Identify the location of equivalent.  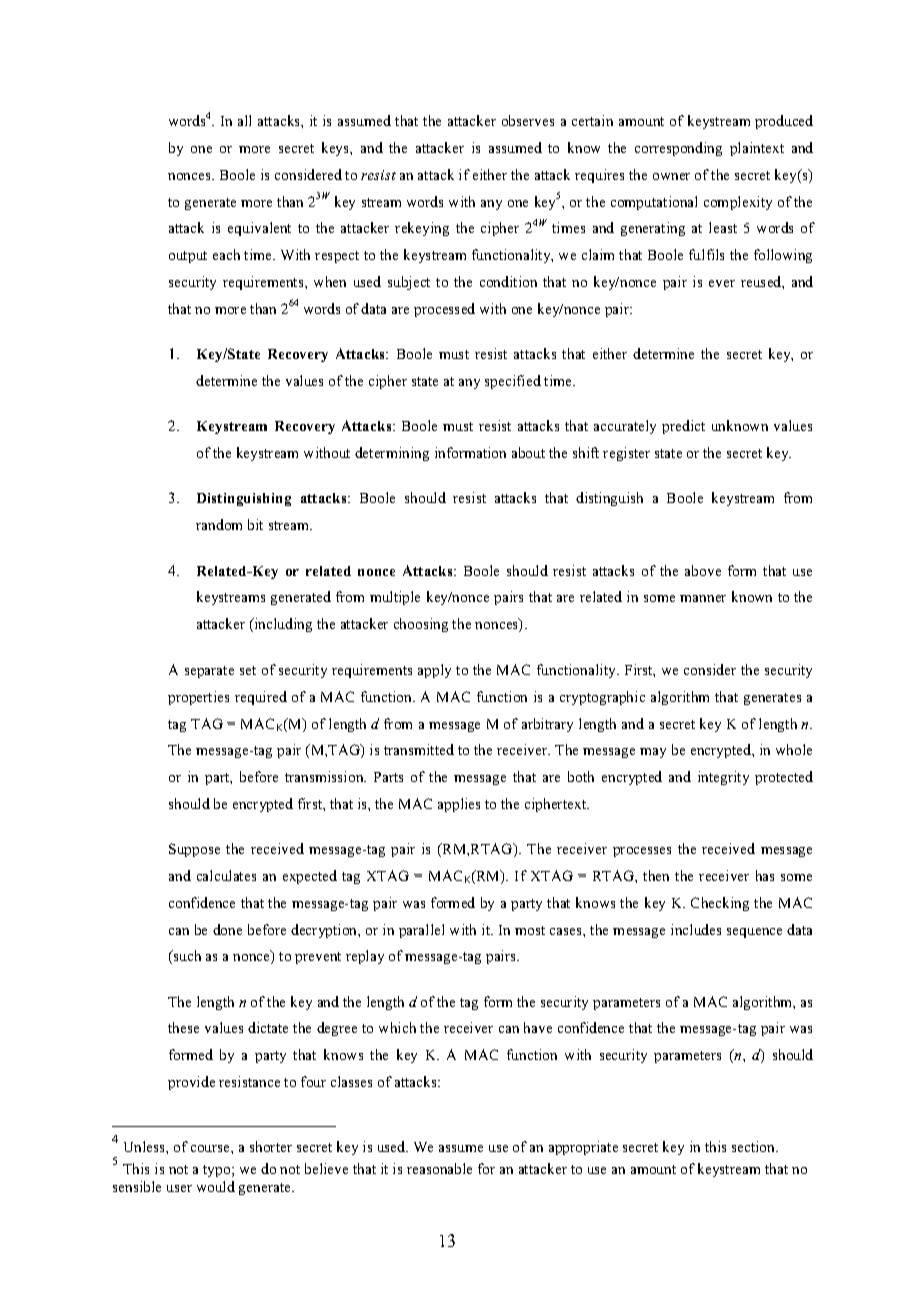
(259, 229).
